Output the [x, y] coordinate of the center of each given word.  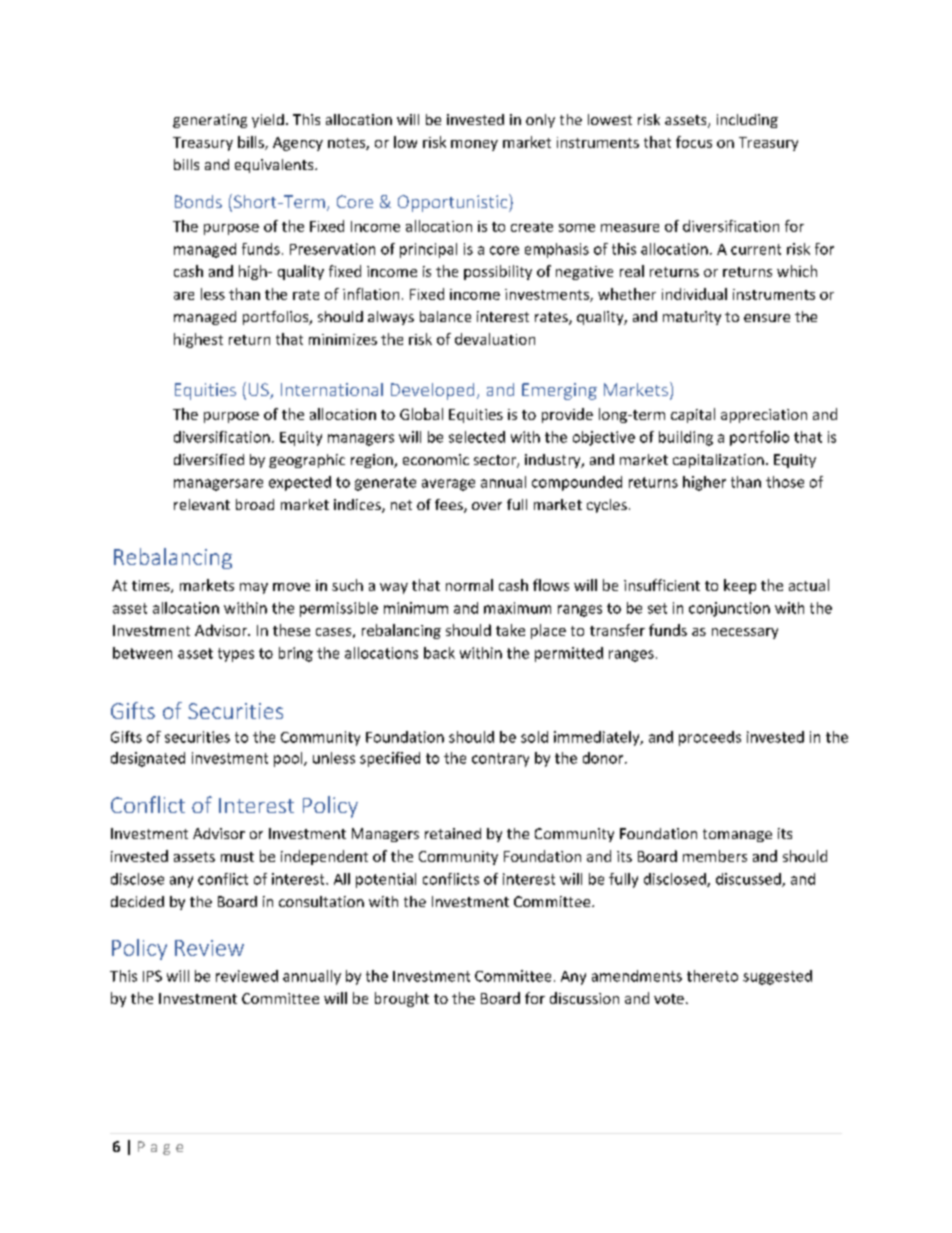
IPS [152, 976]
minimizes [343, 339]
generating [210, 121]
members [715, 856]
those [785, 482]
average [448, 485]
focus [694, 142]
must [237, 857]
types [236, 655]
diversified [209, 459]
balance [445, 316]
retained [453, 833]
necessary [745, 633]
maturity [692, 318]
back [439, 653]
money [474, 145]
